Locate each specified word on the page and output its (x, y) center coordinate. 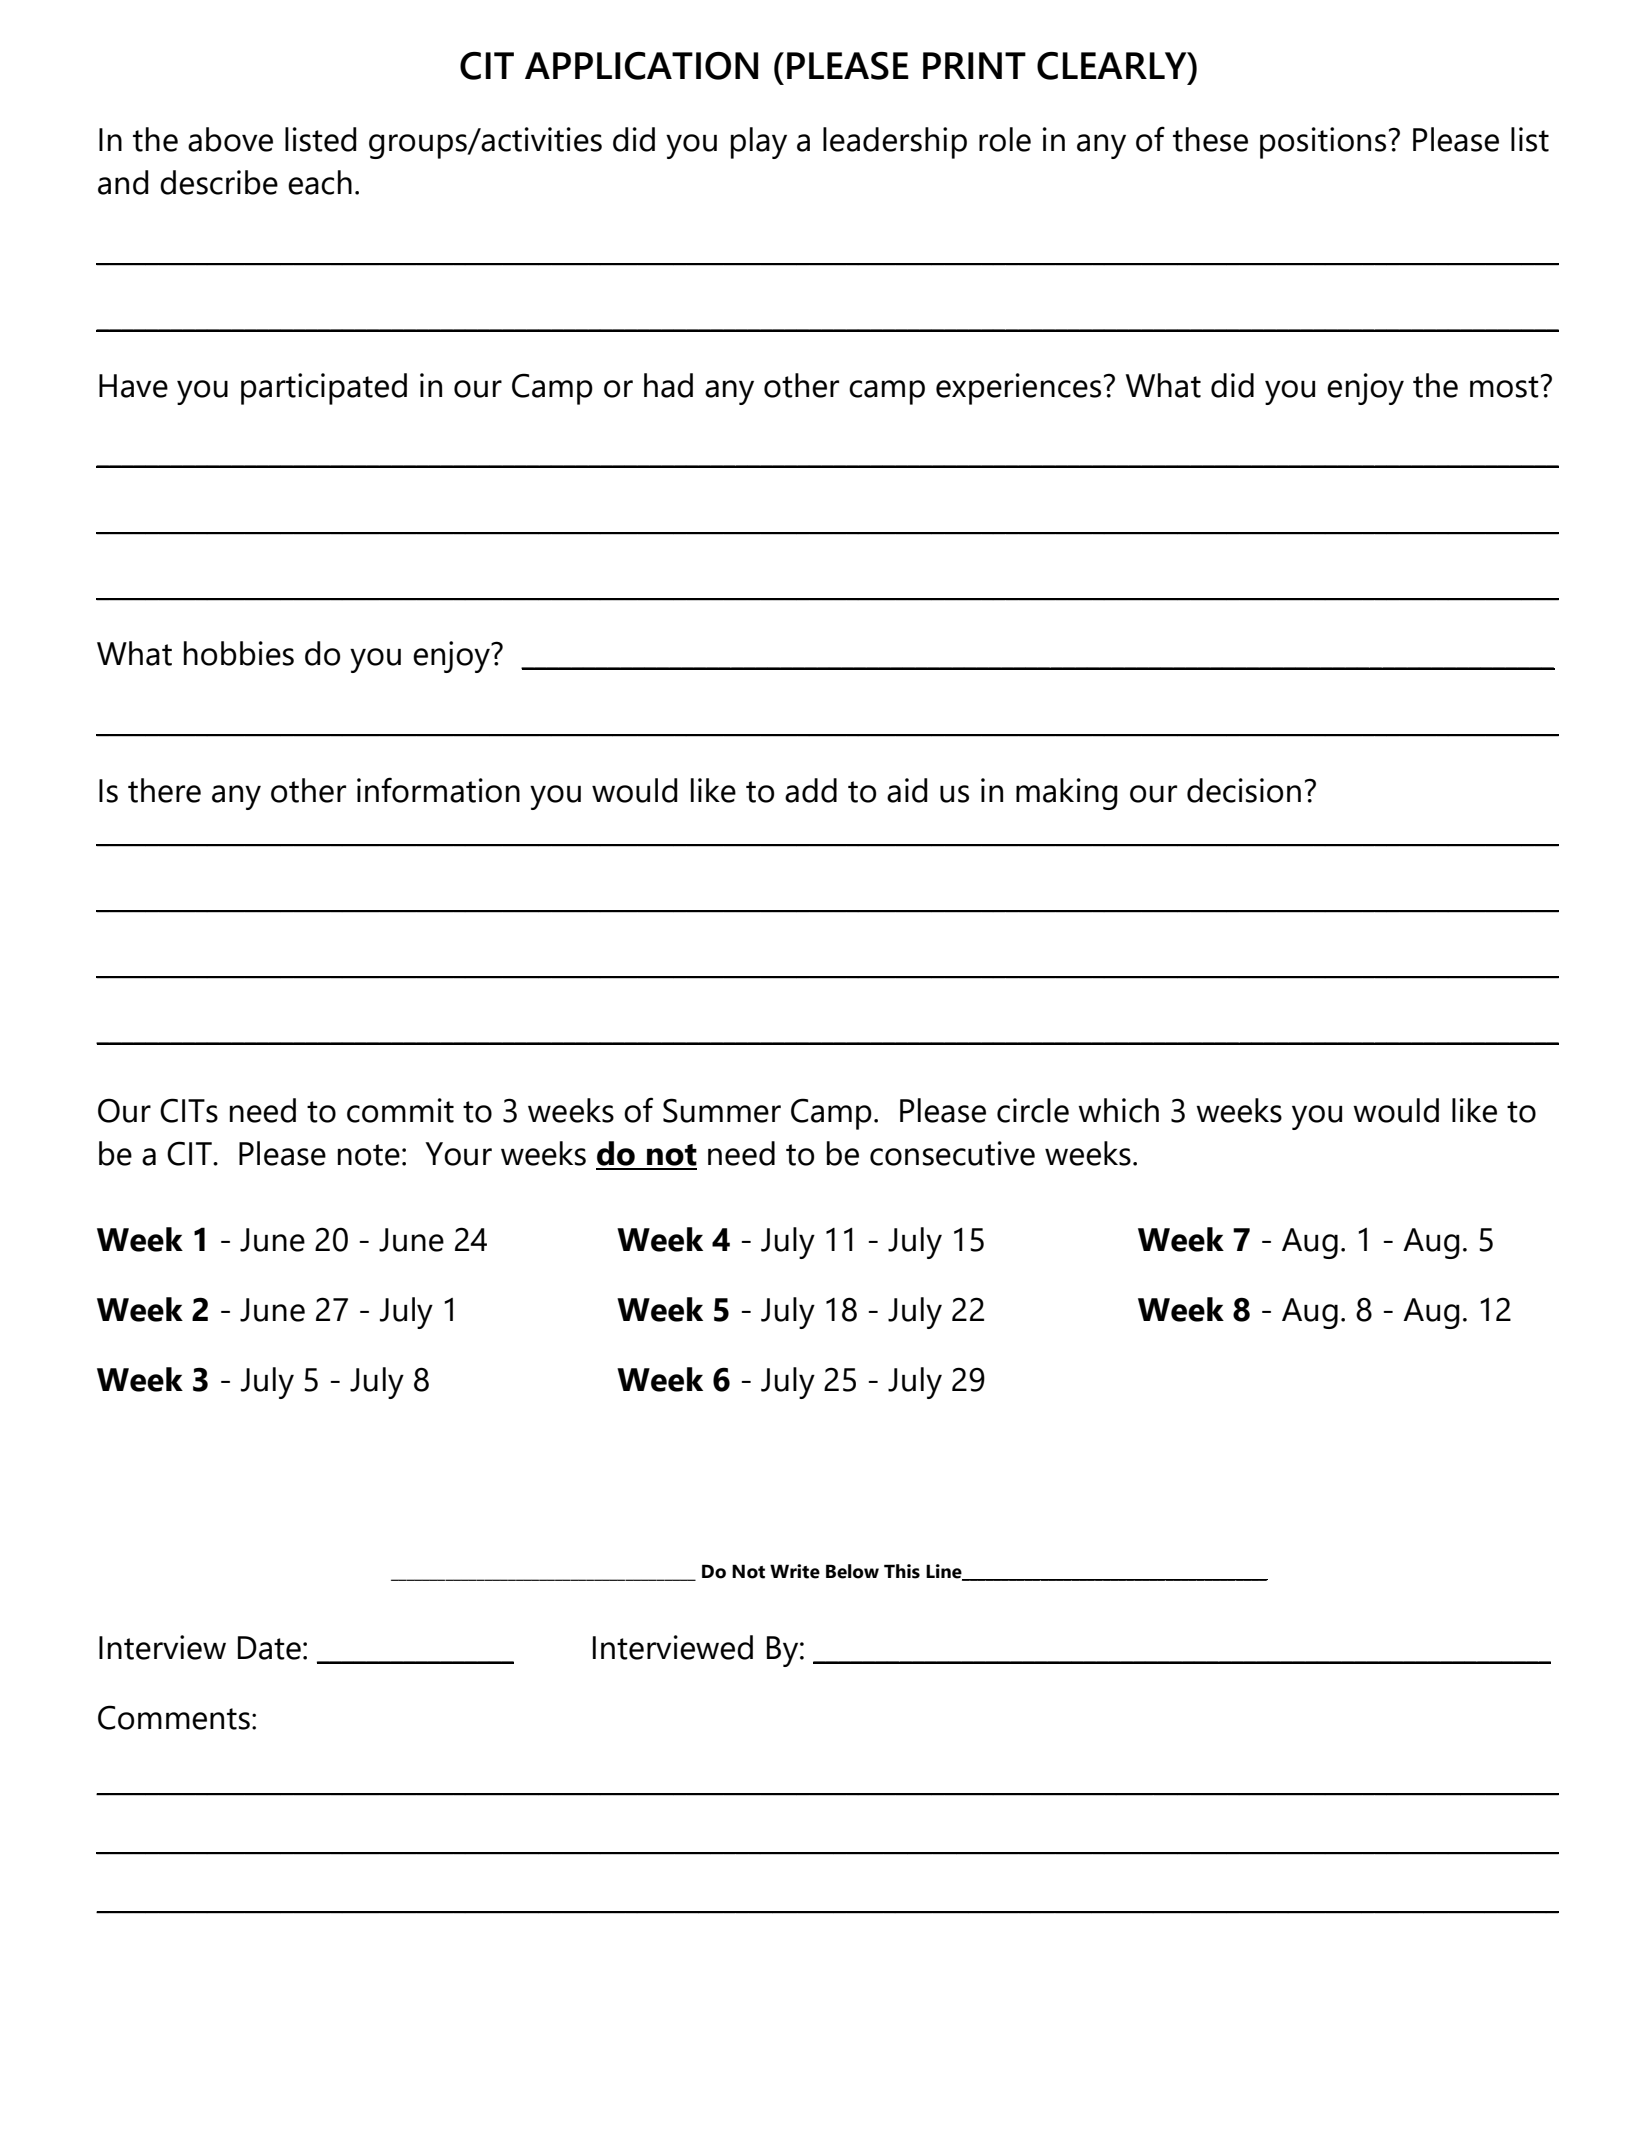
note (369, 1155)
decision (1244, 790)
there (164, 790)
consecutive (952, 1153)
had (668, 385)
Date (269, 1648)
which (1118, 1110)
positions (1323, 143)
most (1504, 387)
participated (324, 389)
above (230, 139)
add (811, 790)
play (759, 143)
